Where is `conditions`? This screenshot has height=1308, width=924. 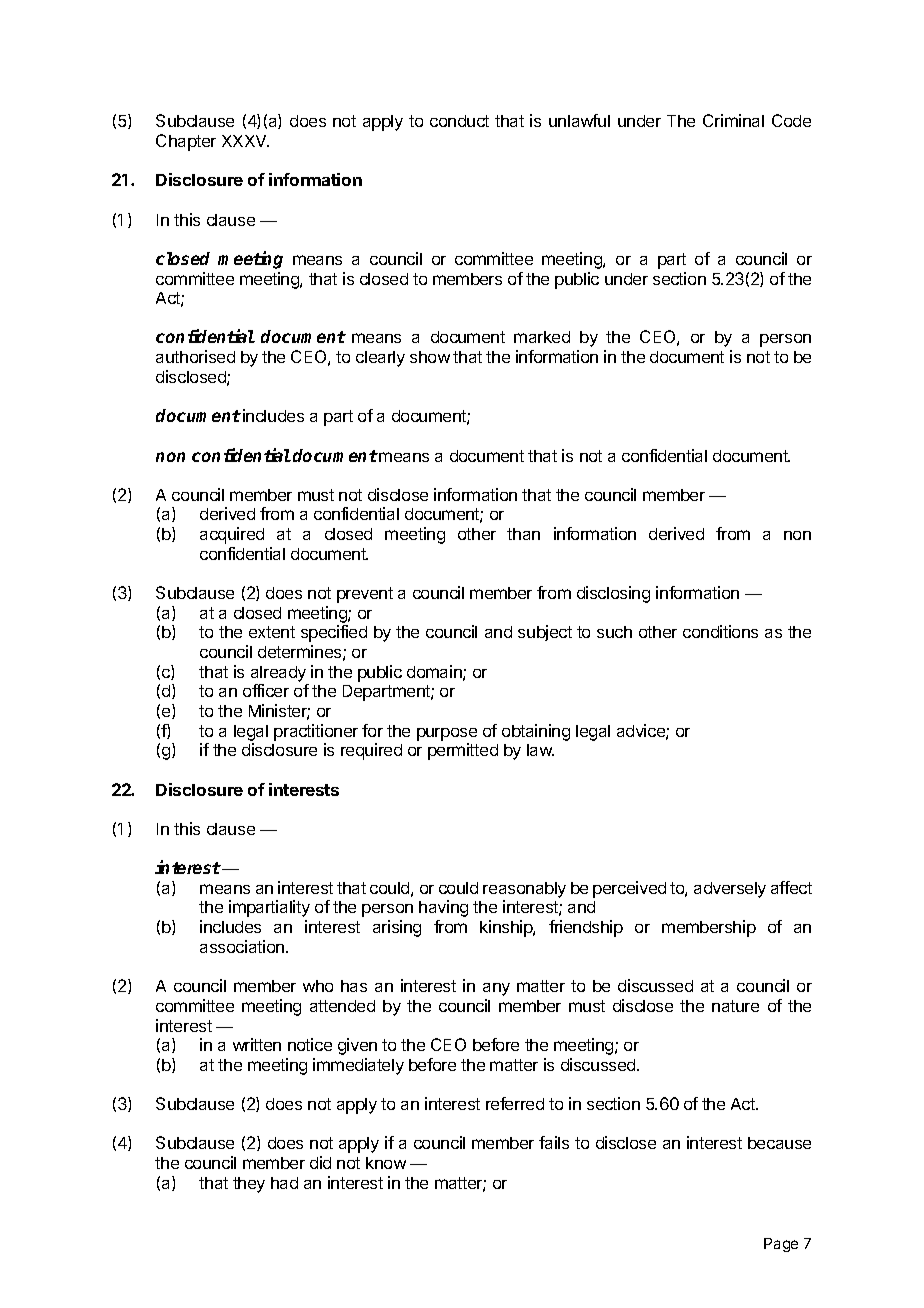
conditions is located at coordinates (720, 631).
